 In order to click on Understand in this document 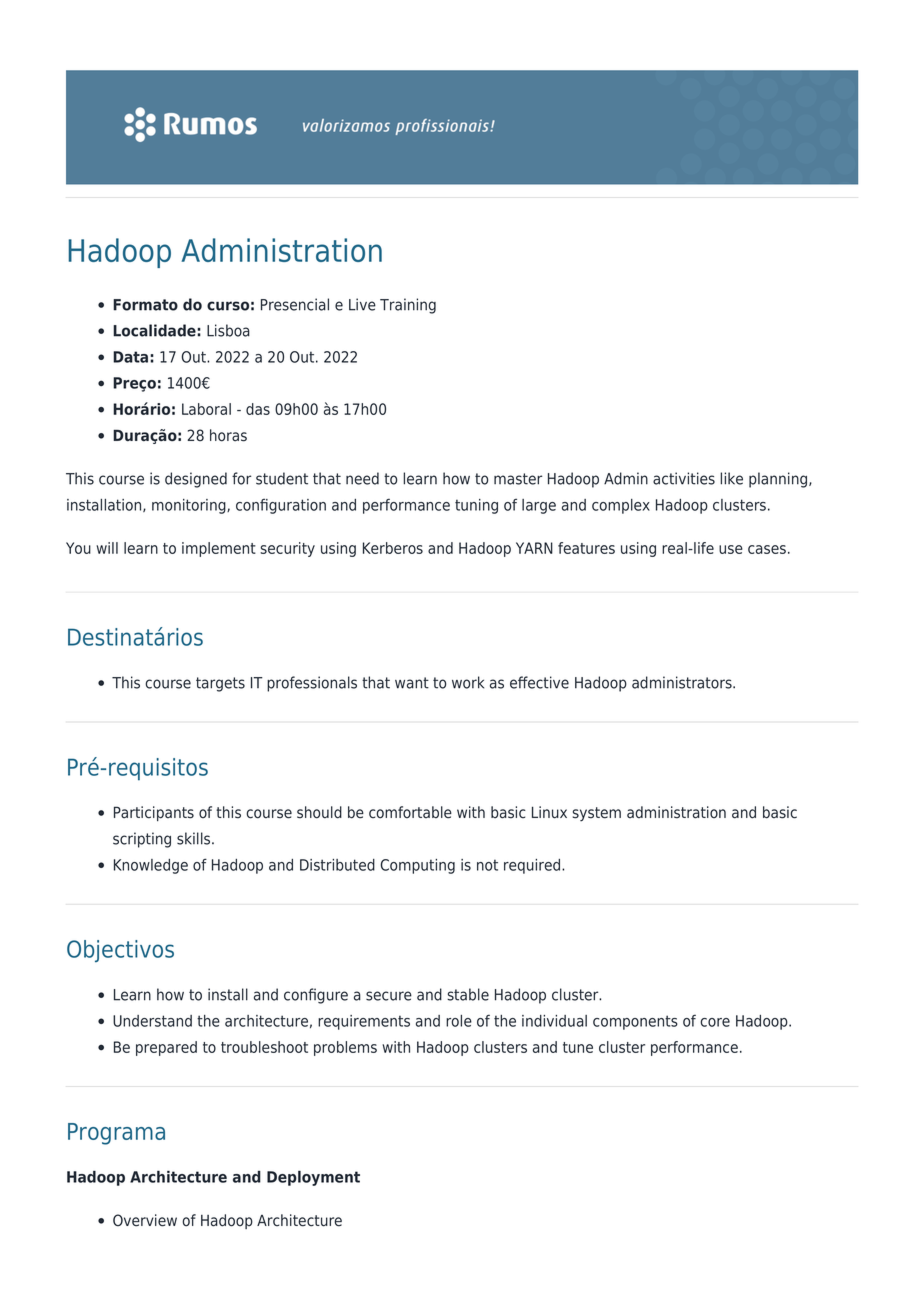, I will do `click(152, 1021)`.
